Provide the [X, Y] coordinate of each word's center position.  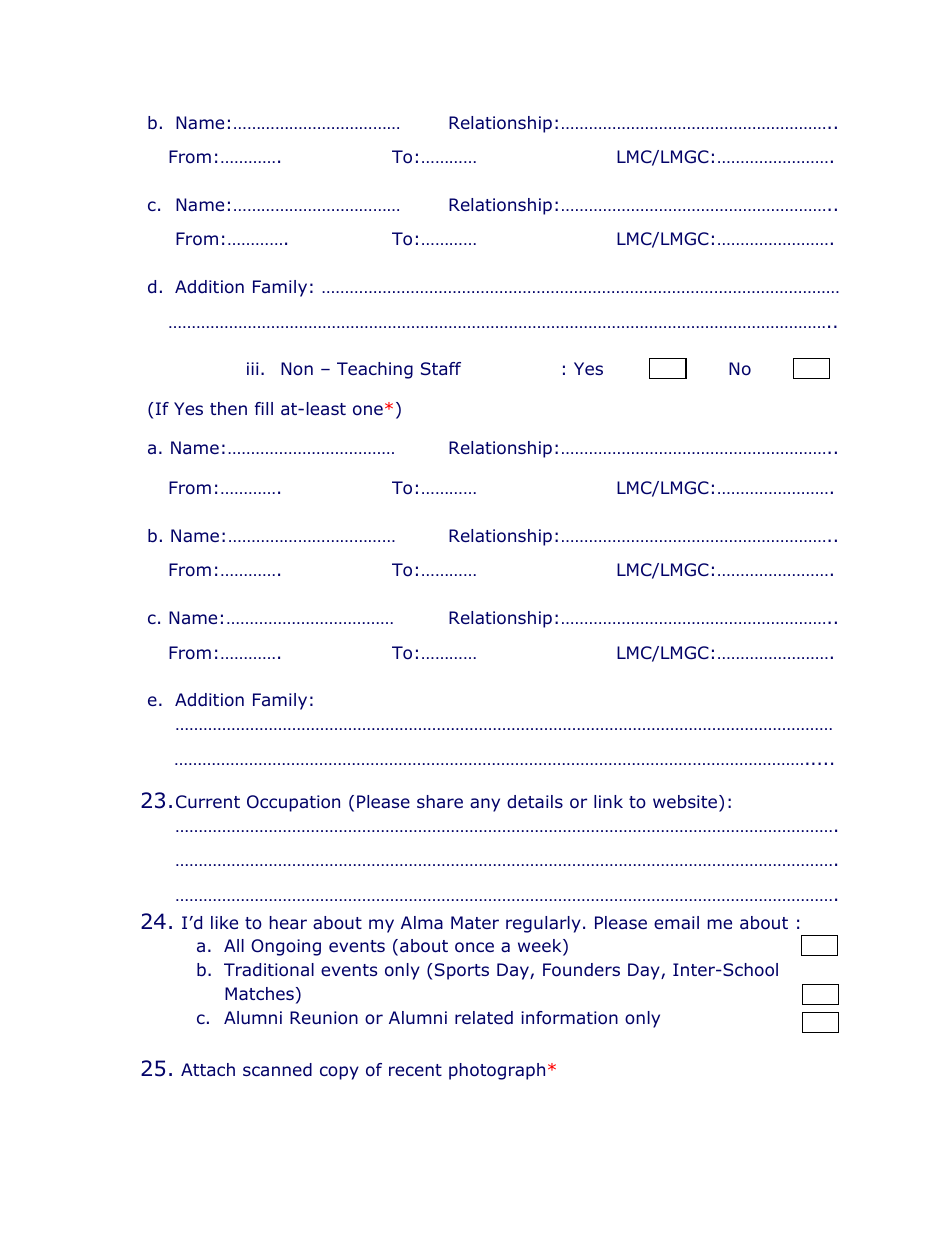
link [608, 801]
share [440, 801]
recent [415, 1070]
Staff [441, 368]
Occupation [293, 803]
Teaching [375, 370]
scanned [277, 1069]
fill [264, 408]
